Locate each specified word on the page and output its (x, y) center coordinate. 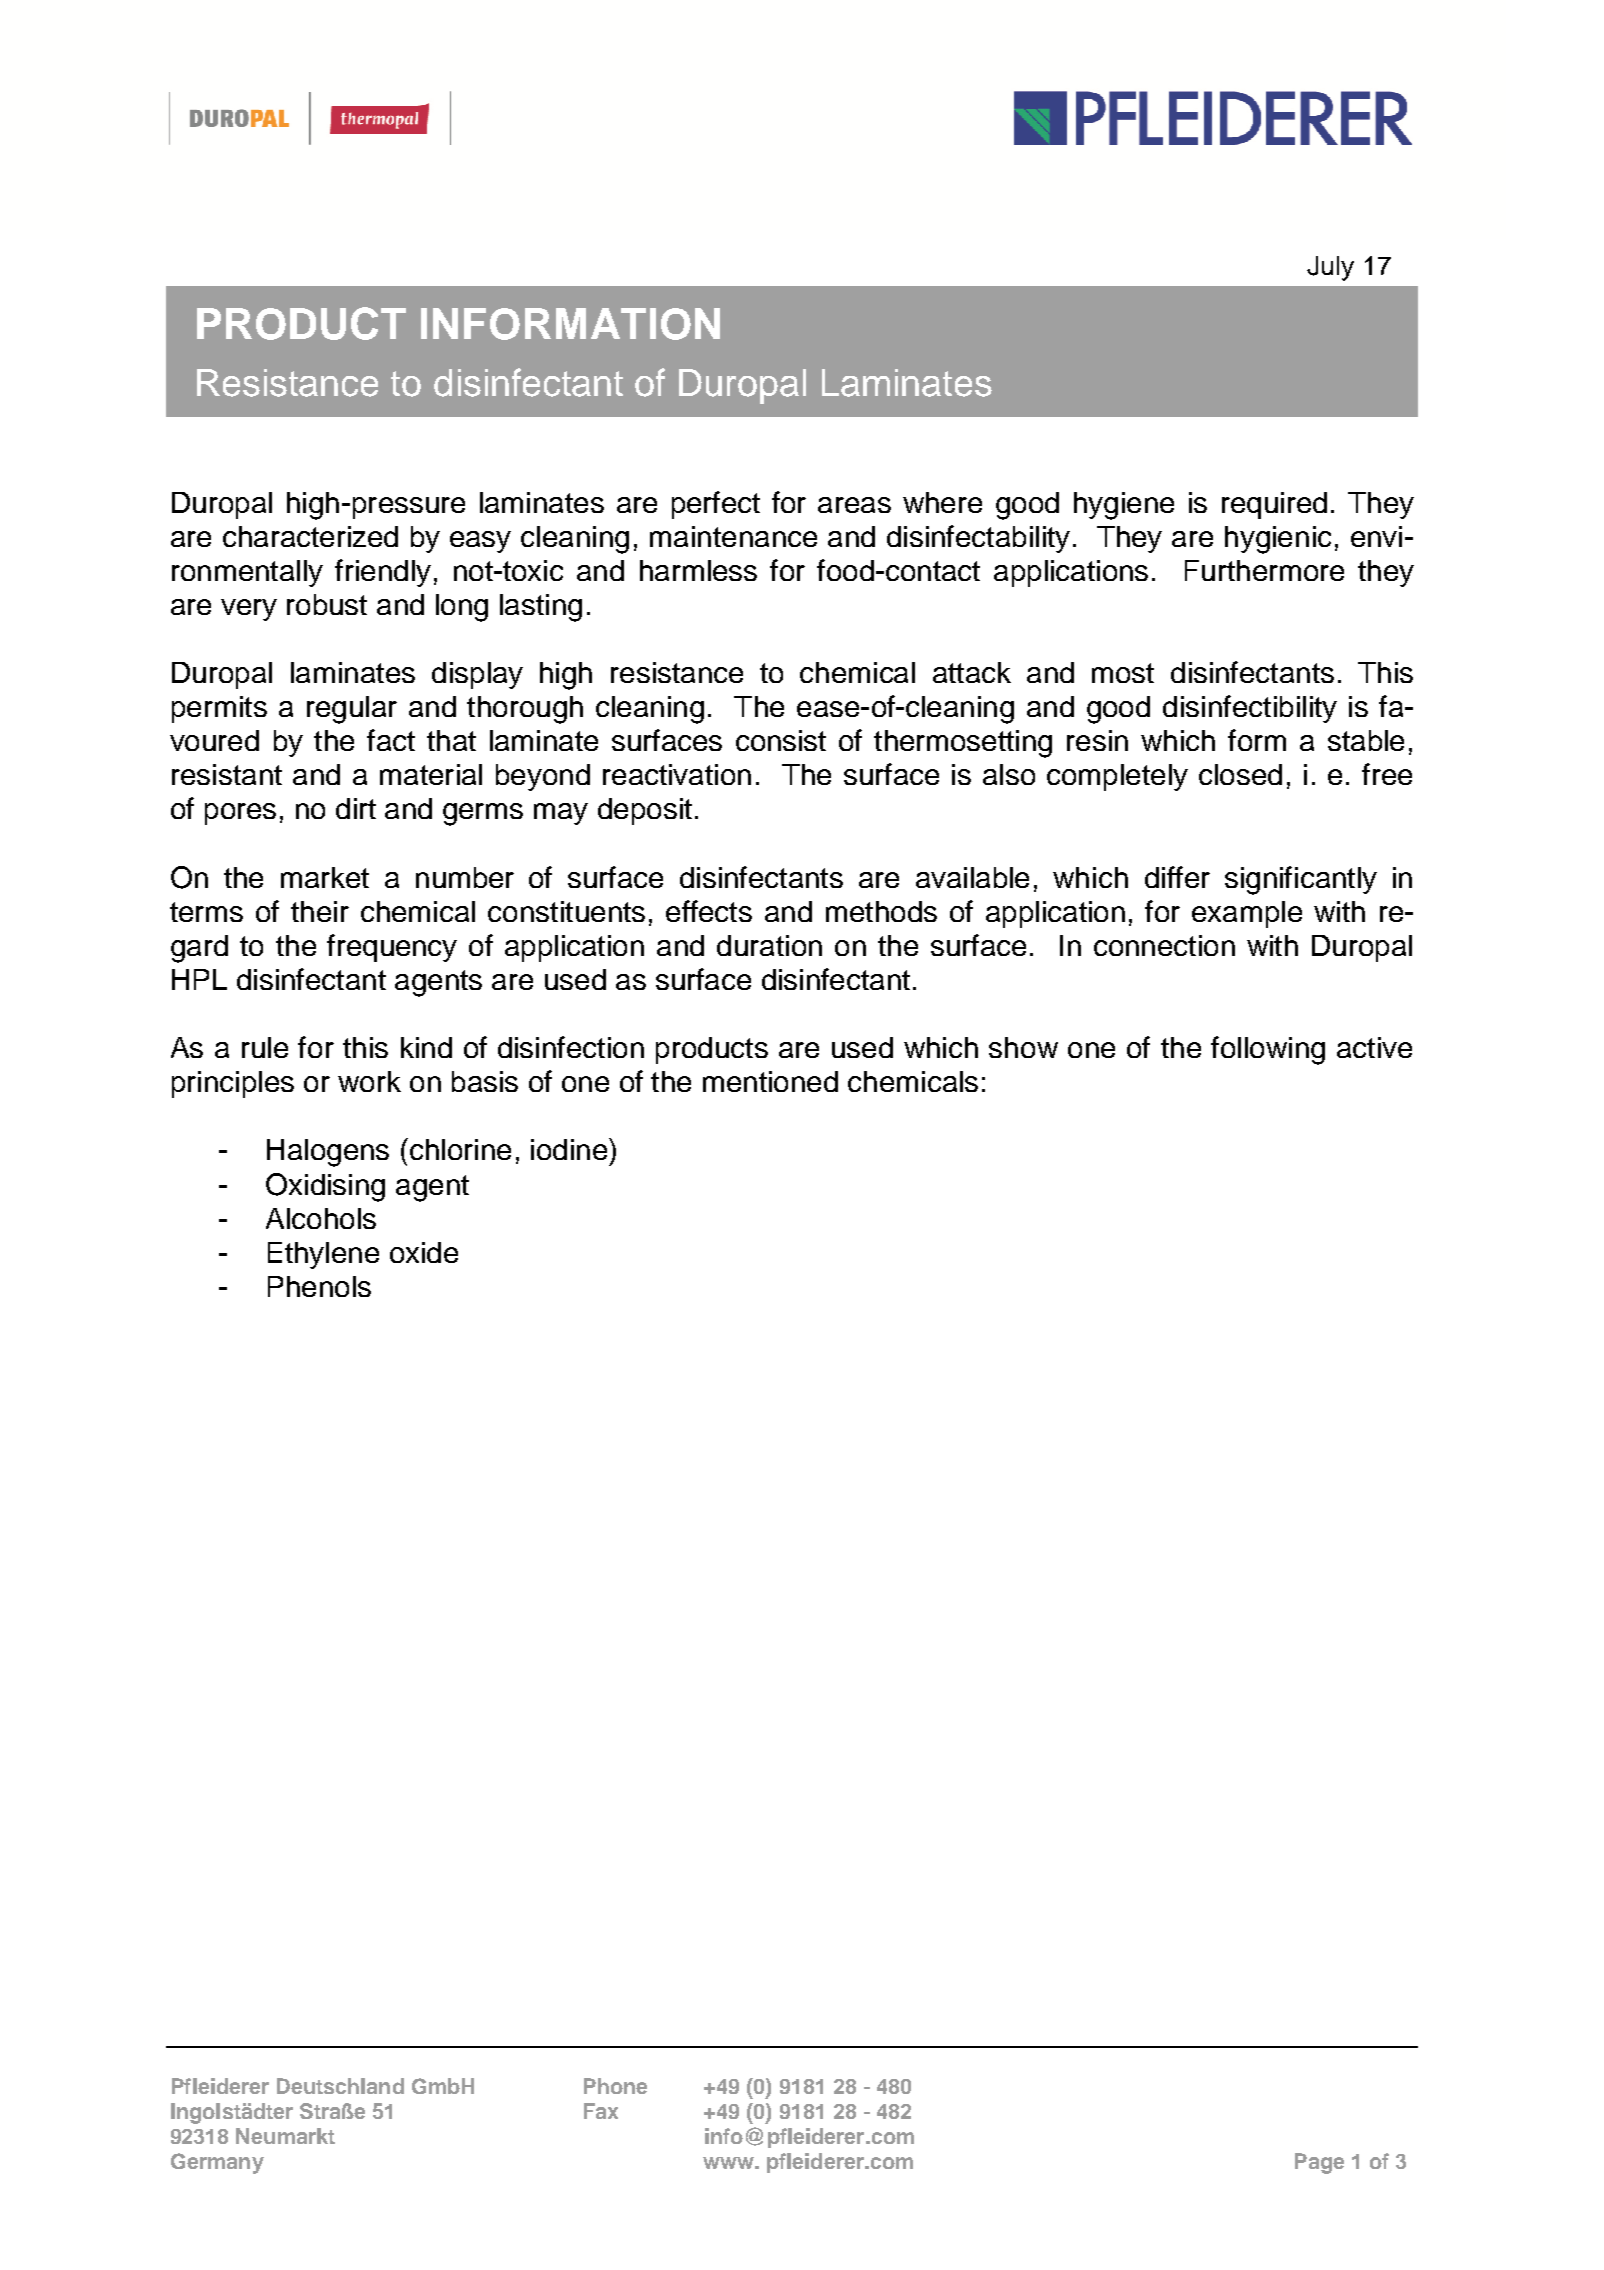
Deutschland (340, 2086)
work (369, 1081)
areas (854, 505)
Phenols (319, 1286)
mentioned (770, 1081)
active (1374, 1047)
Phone (615, 2086)
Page (1319, 2163)
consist (781, 740)
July (1330, 268)
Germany (217, 2163)
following (1268, 1050)
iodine (569, 1149)
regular (352, 710)
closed (1240, 774)
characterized (310, 536)
